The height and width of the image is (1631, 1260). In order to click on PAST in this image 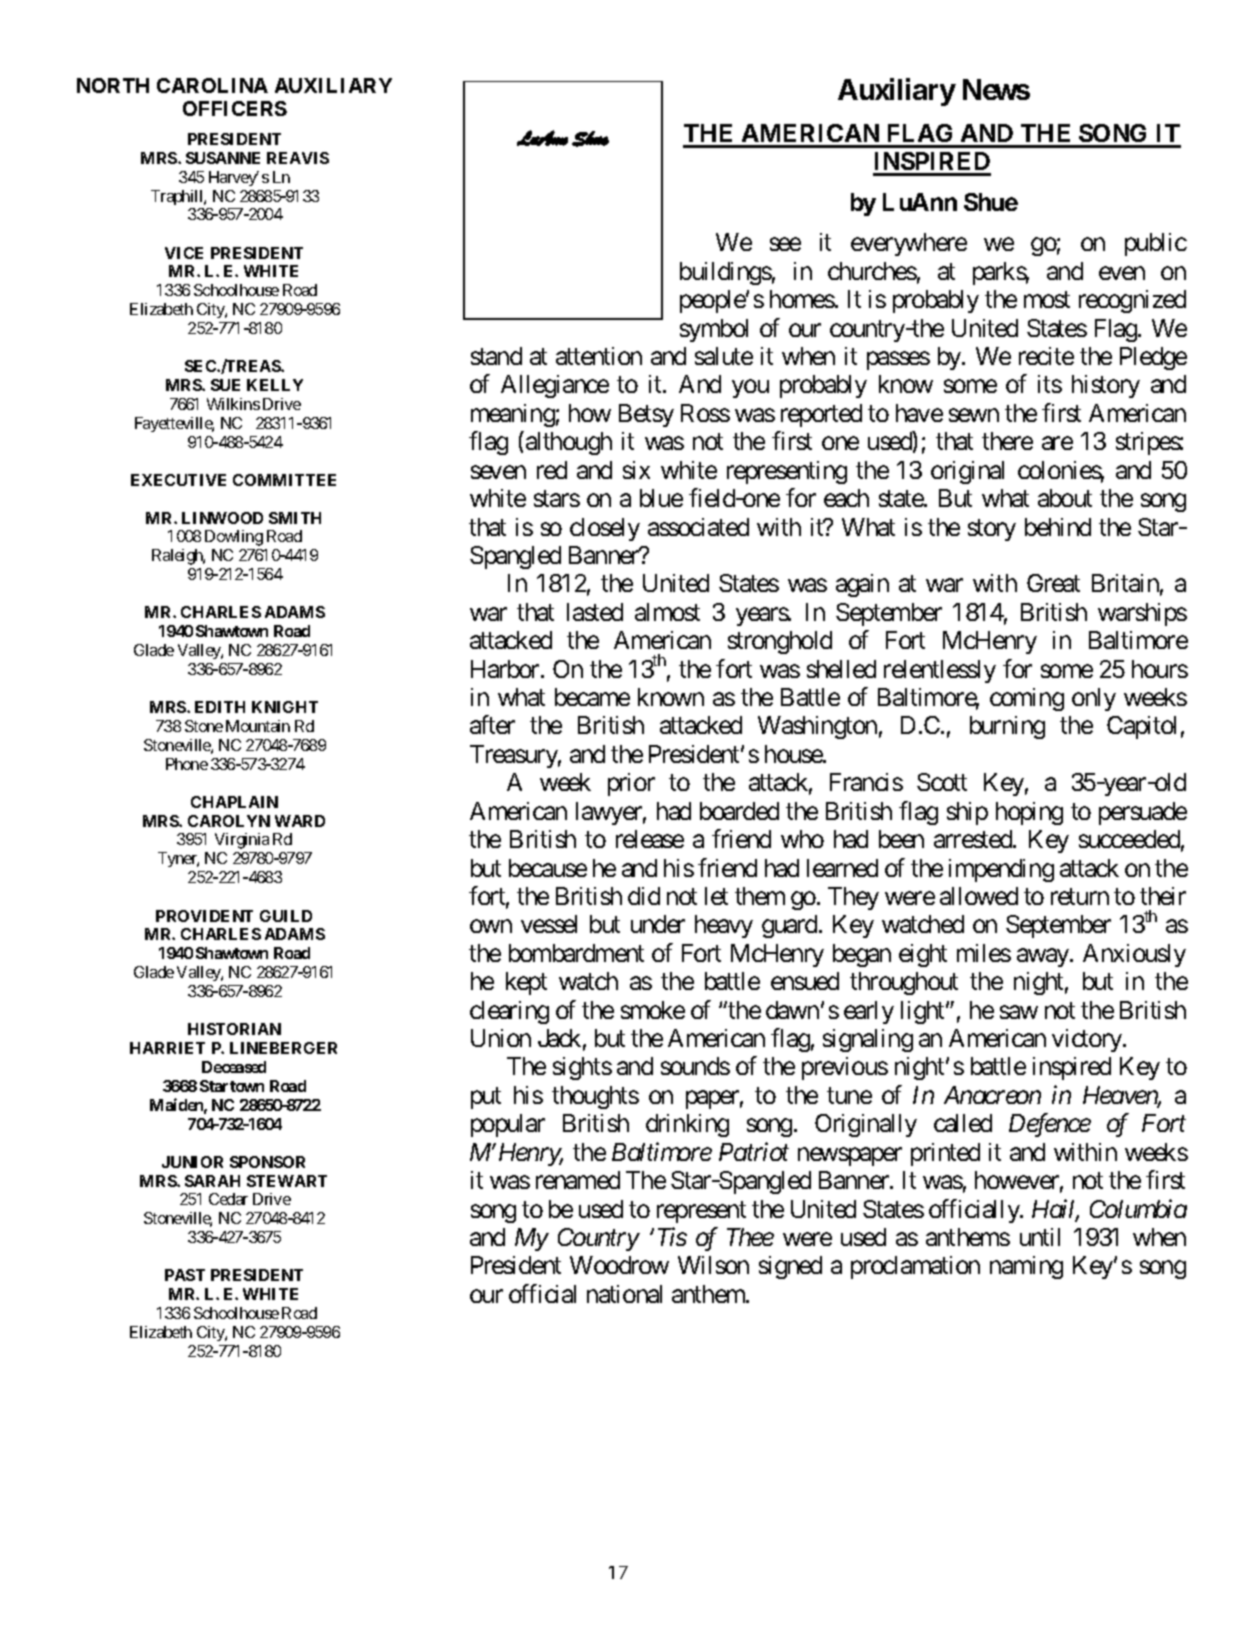, I will do `click(185, 1275)`.
